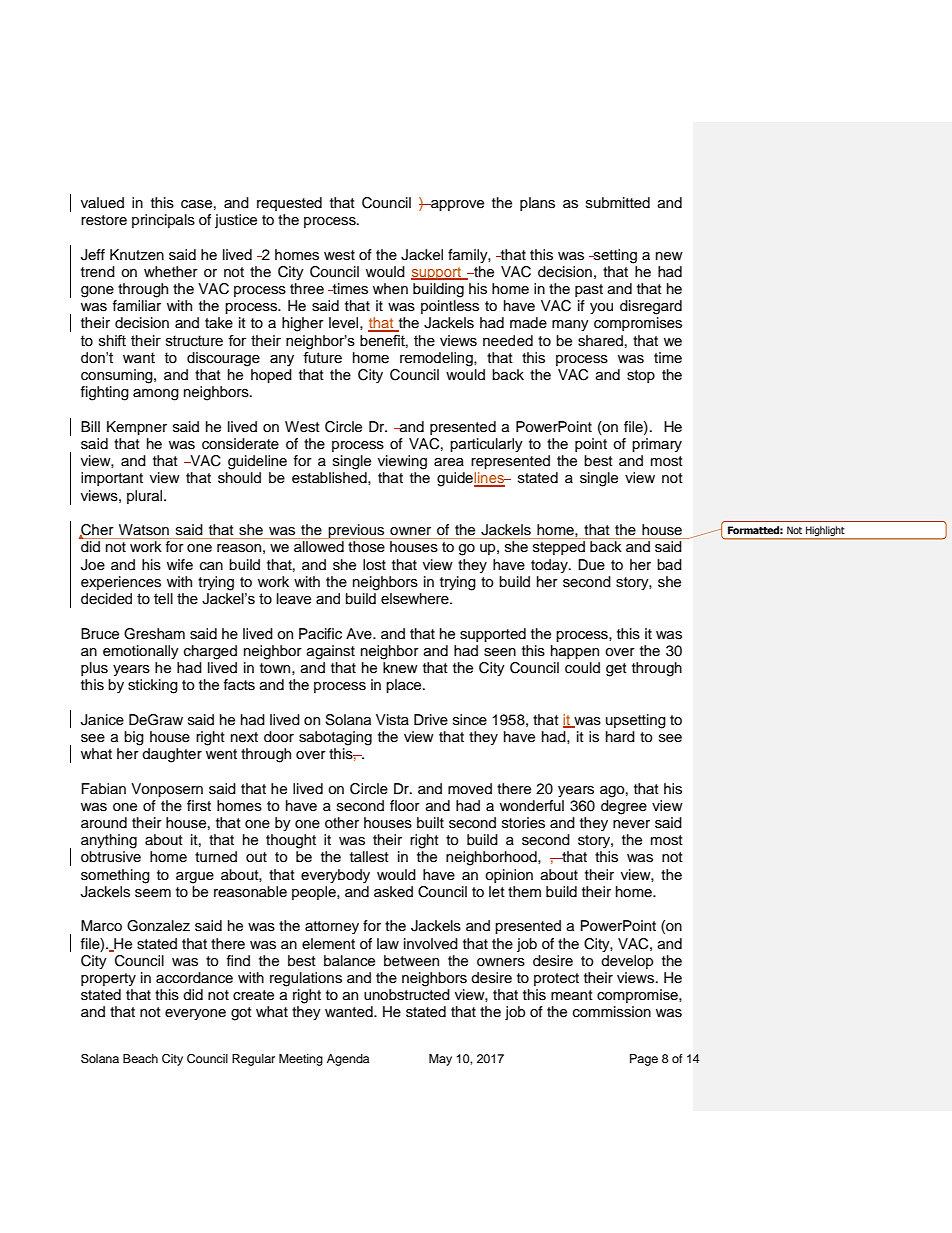 The width and height of the screenshot is (952, 1233). What do you see at coordinates (497, 892) in the screenshot?
I see `let` at bounding box center [497, 892].
